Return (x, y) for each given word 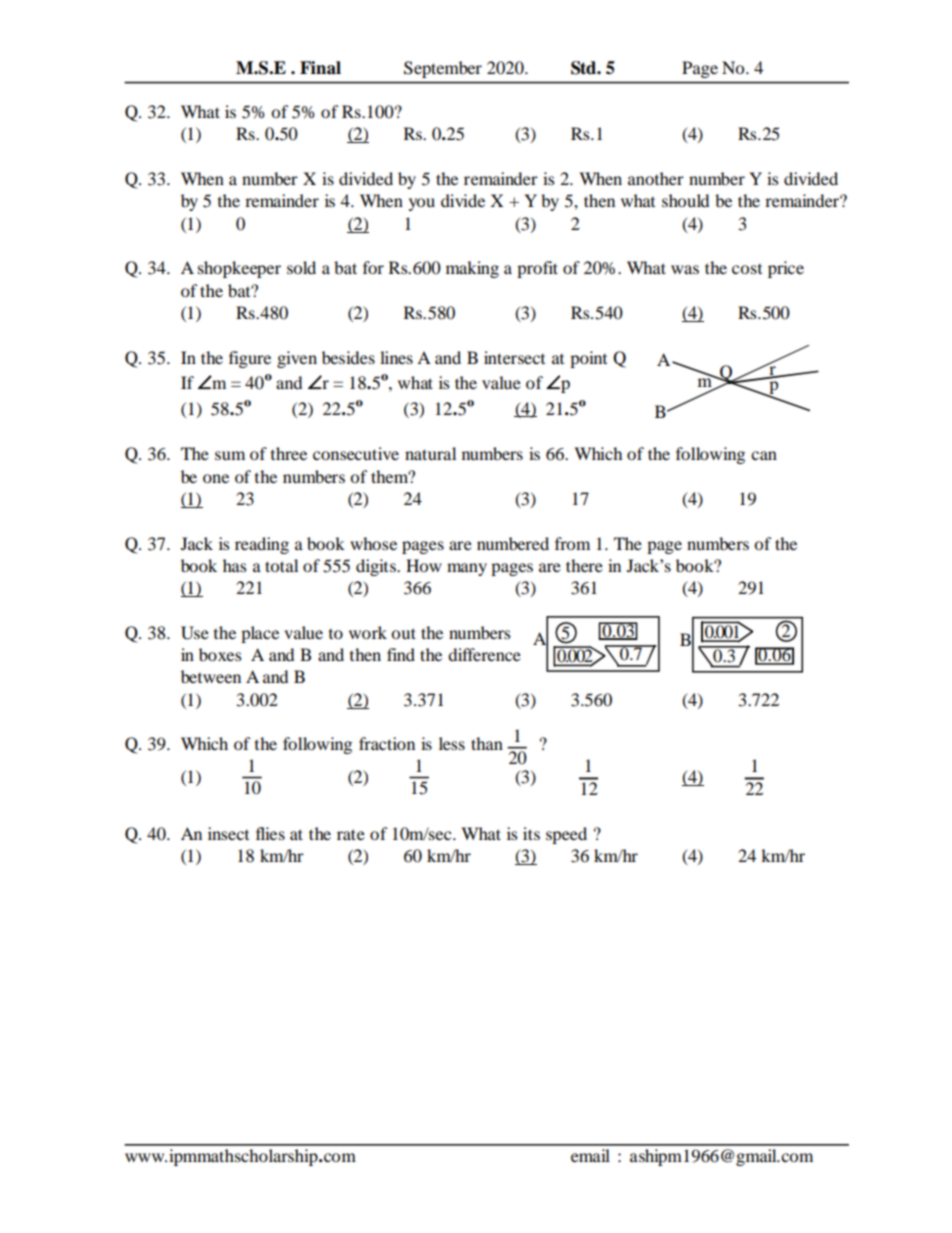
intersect (514, 357)
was (685, 269)
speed (566, 835)
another (656, 178)
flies (270, 833)
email (590, 1155)
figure (250, 359)
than (487, 743)
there (584, 565)
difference (484, 654)
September (443, 69)
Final (320, 68)
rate (351, 834)
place (260, 634)
